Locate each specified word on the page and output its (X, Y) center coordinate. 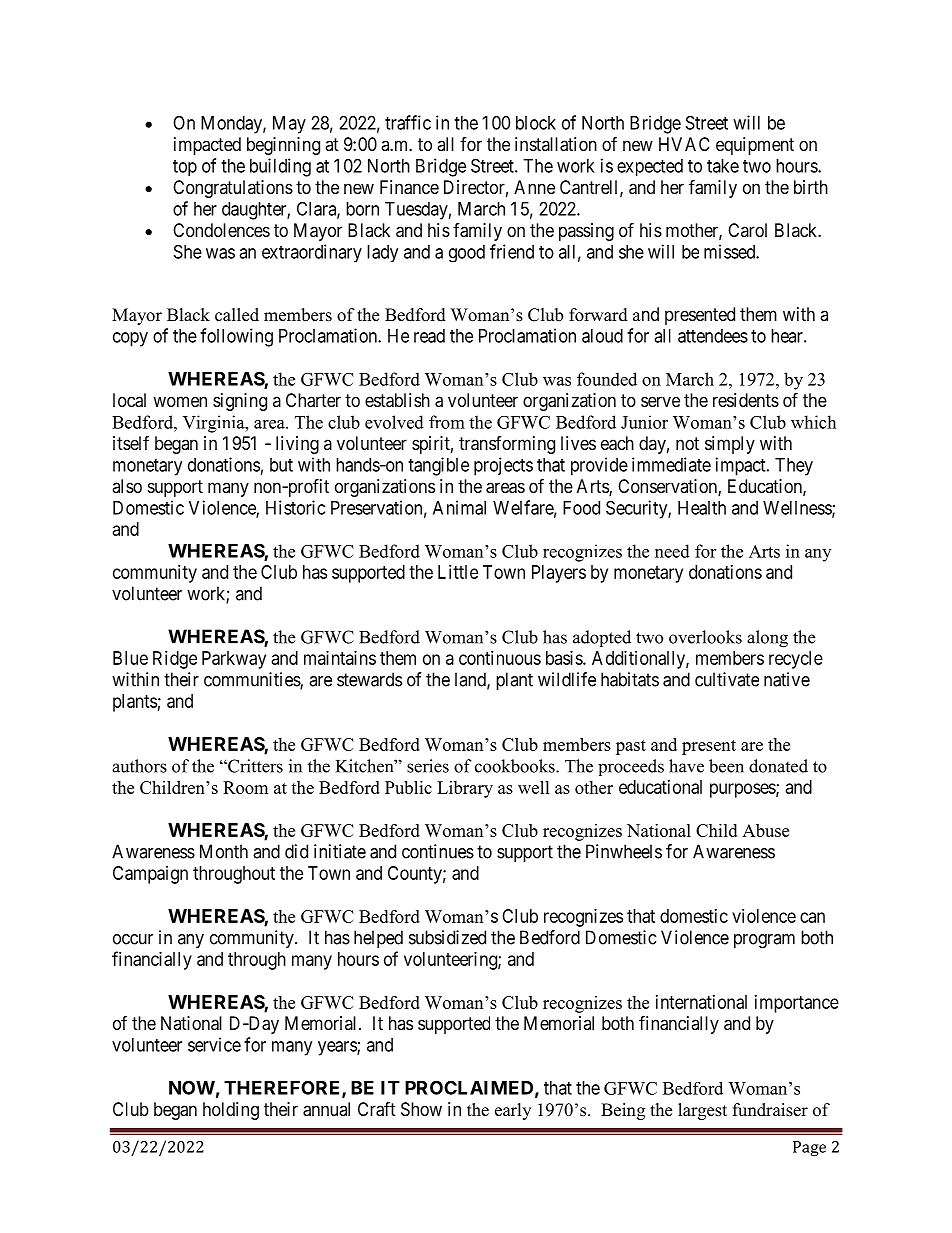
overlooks (705, 637)
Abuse (765, 830)
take (723, 166)
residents (746, 400)
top (185, 168)
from (447, 422)
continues (438, 851)
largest (702, 1111)
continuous (500, 658)
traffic (408, 122)
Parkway (234, 660)
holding (231, 1111)
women (180, 401)
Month (224, 851)
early (513, 1111)
